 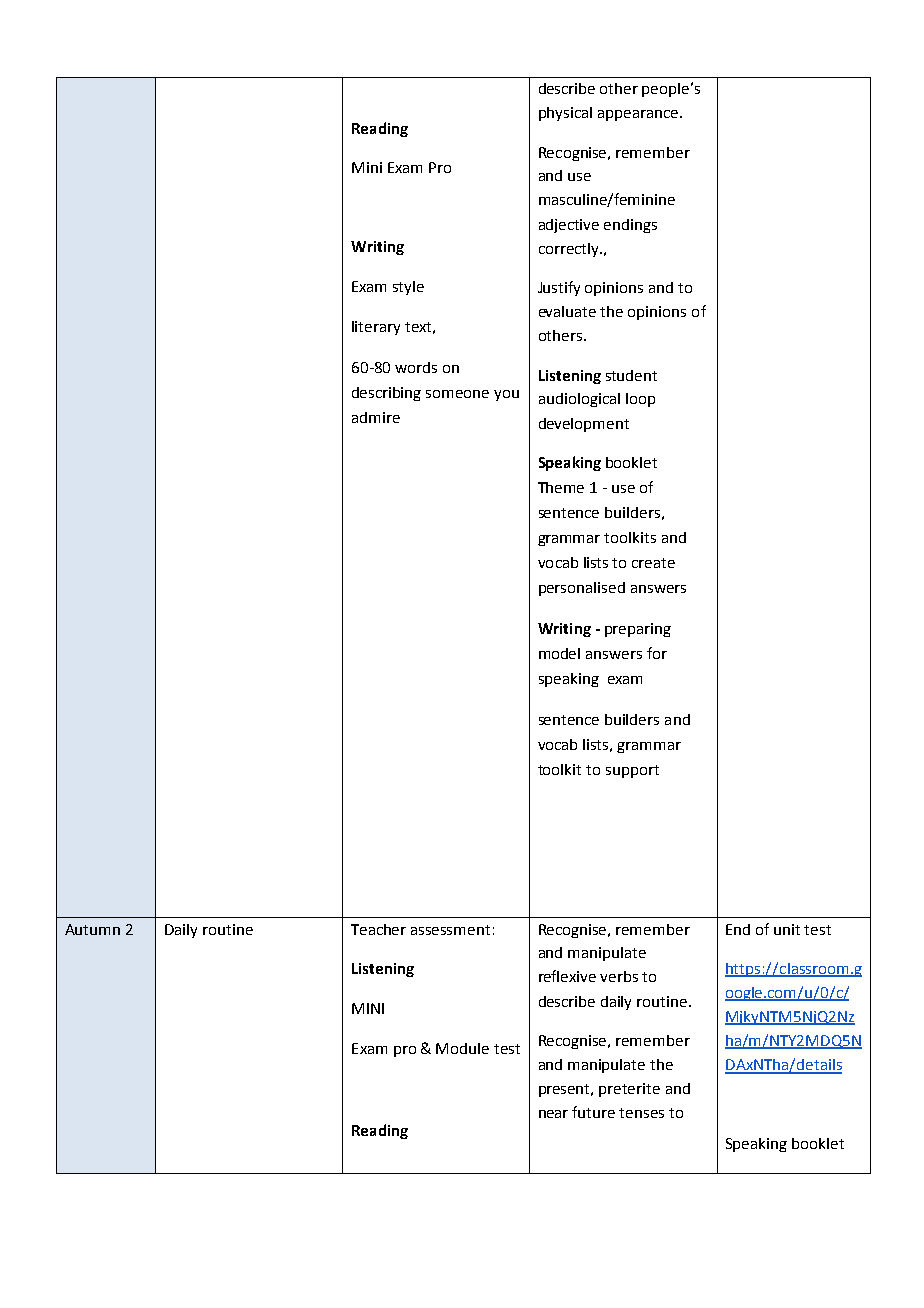 I want to click on loop, so click(x=640, y=400).
